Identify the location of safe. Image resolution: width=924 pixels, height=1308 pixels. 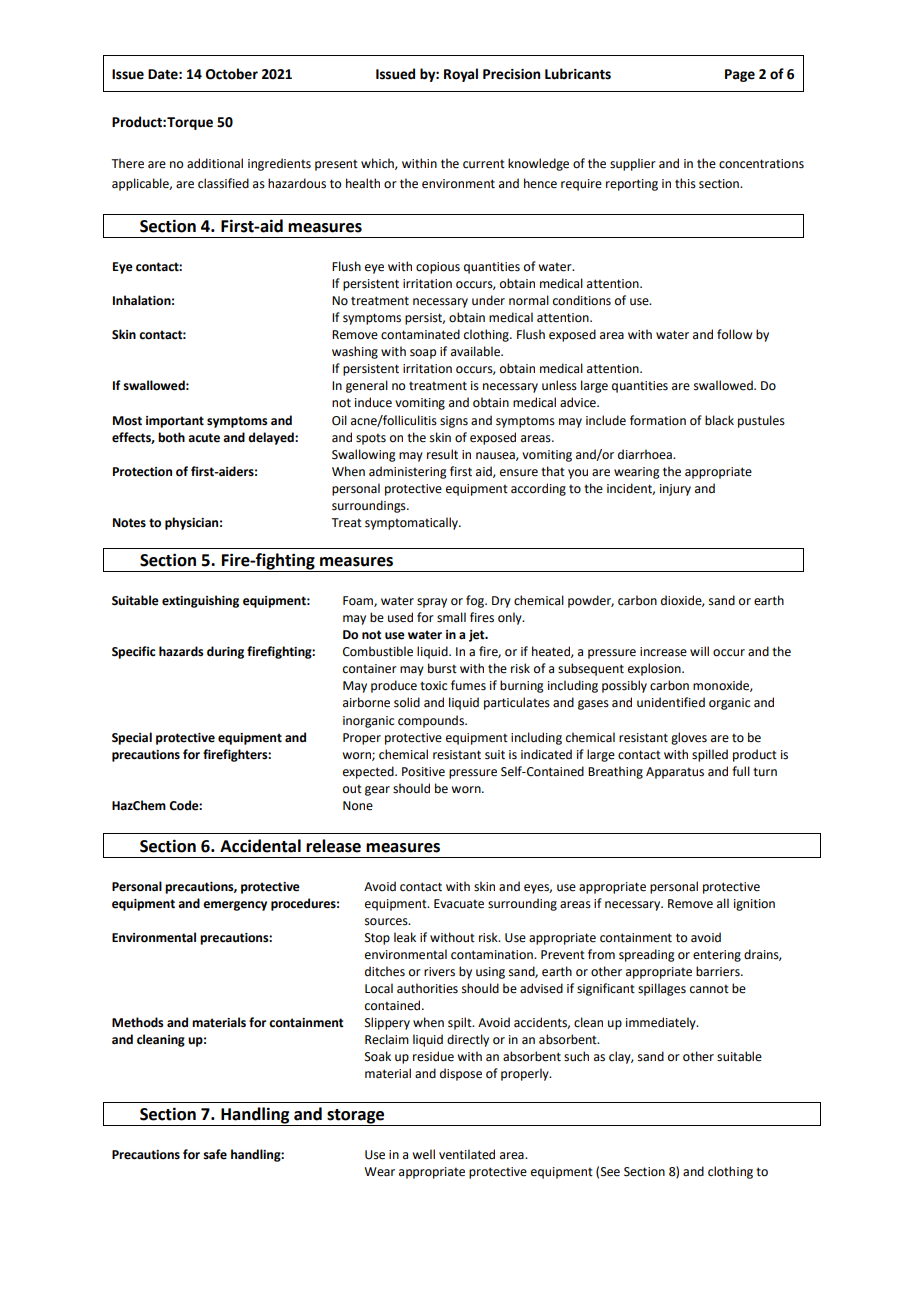
(215, 1154).
